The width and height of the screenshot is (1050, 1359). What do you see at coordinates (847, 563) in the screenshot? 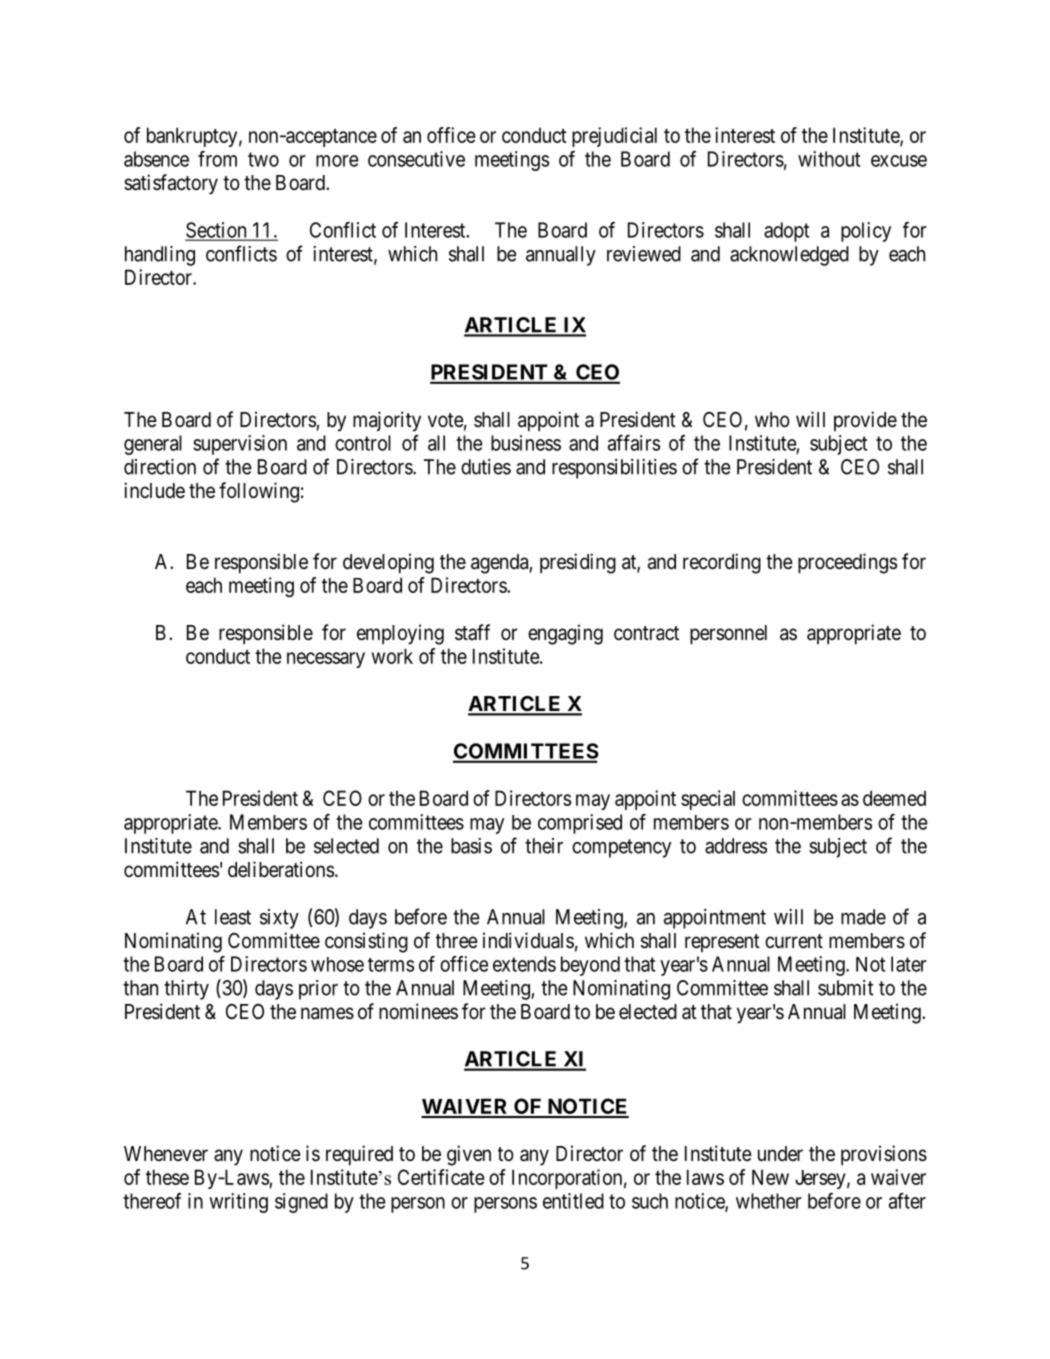
I see `proceedings` at bounding box center [847, 563].
